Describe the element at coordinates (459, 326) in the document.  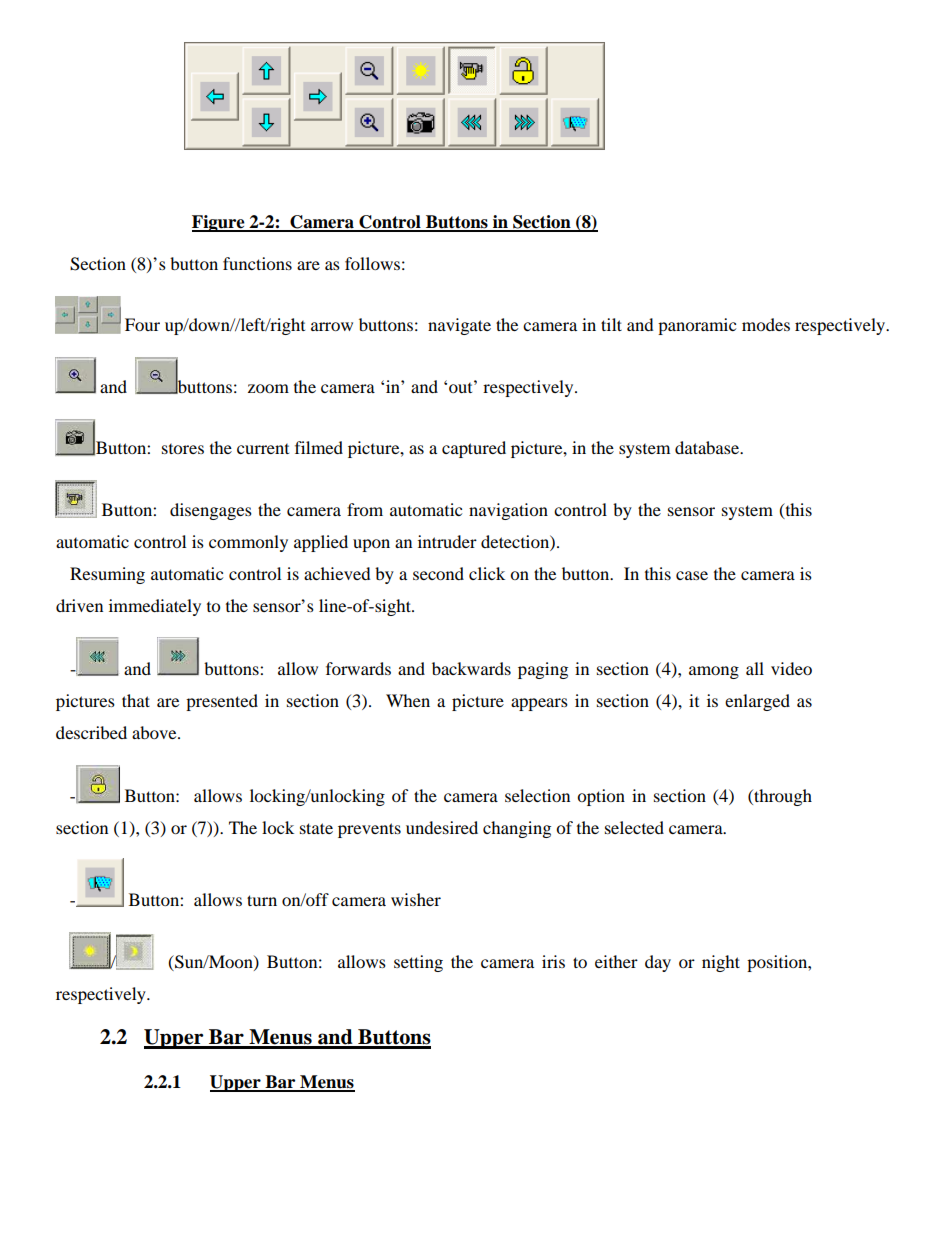
I see `navigate` at that location.
